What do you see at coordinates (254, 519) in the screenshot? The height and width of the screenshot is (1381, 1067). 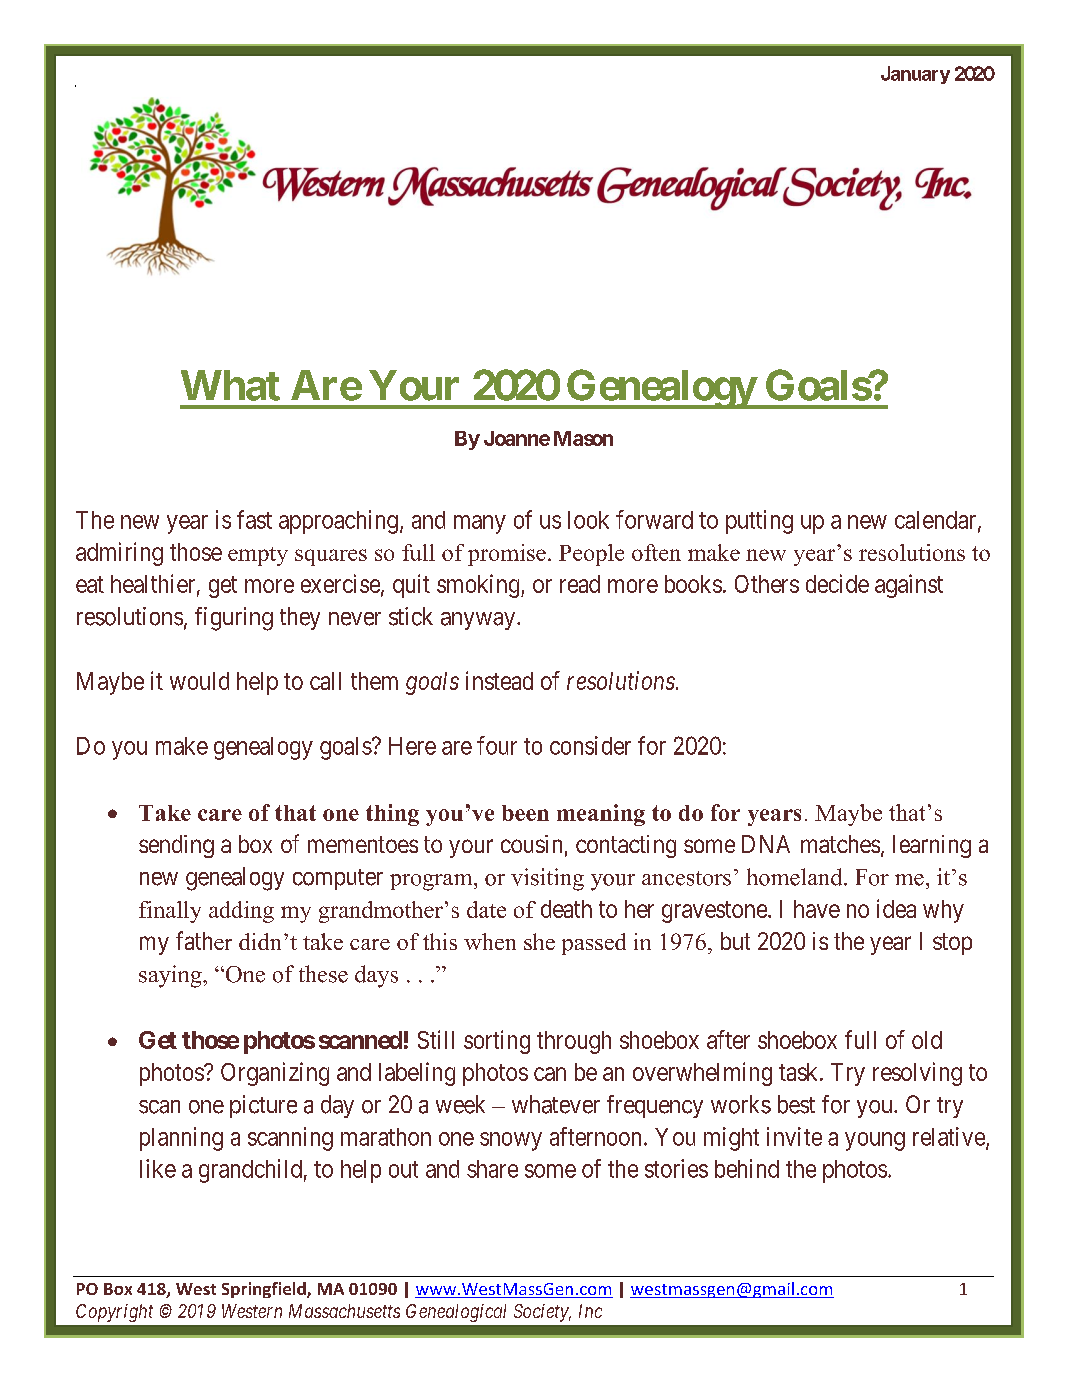 I see `fast` at bounding box center [254, 519].
